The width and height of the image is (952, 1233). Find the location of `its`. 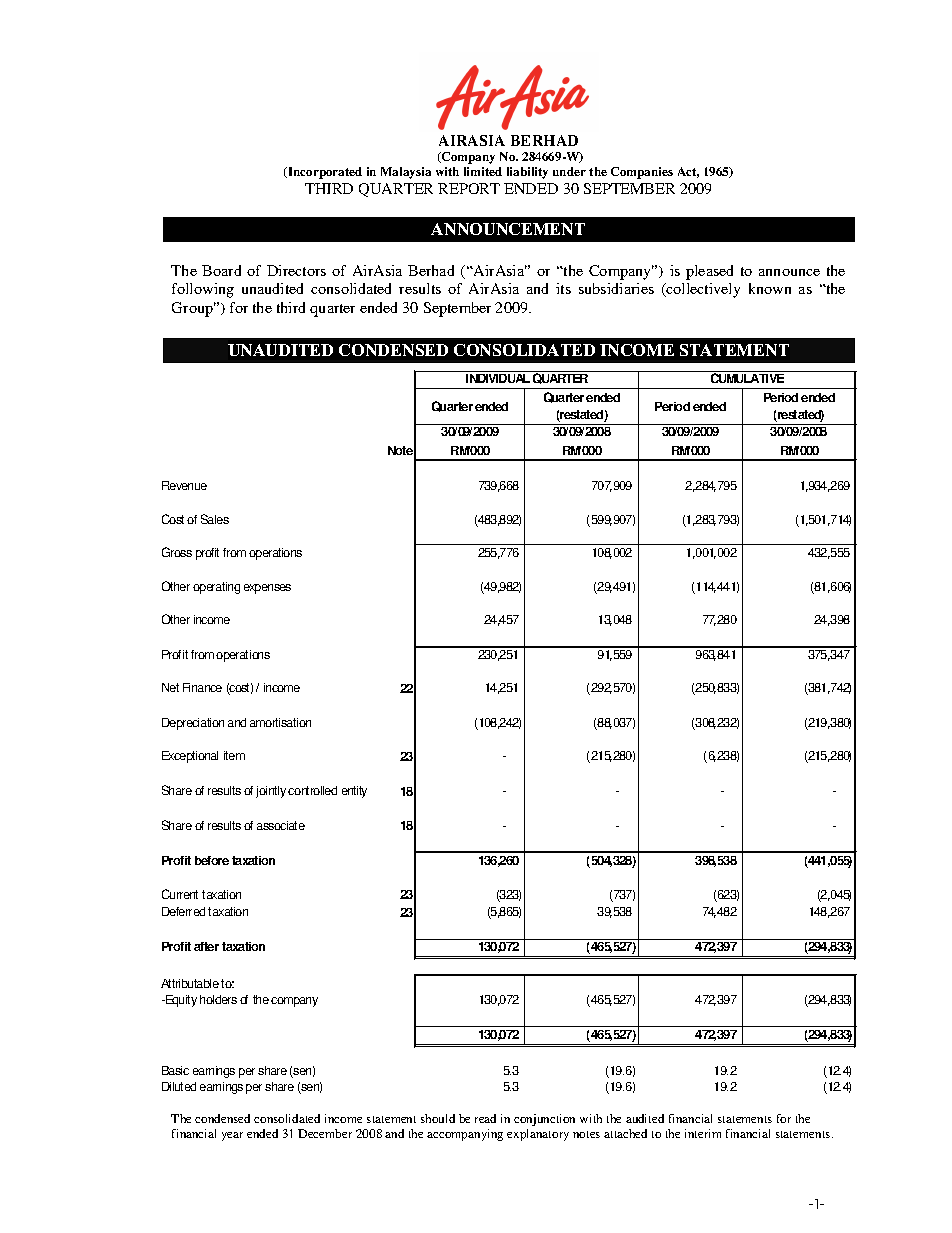

its is located at coordinates (563, 288).
